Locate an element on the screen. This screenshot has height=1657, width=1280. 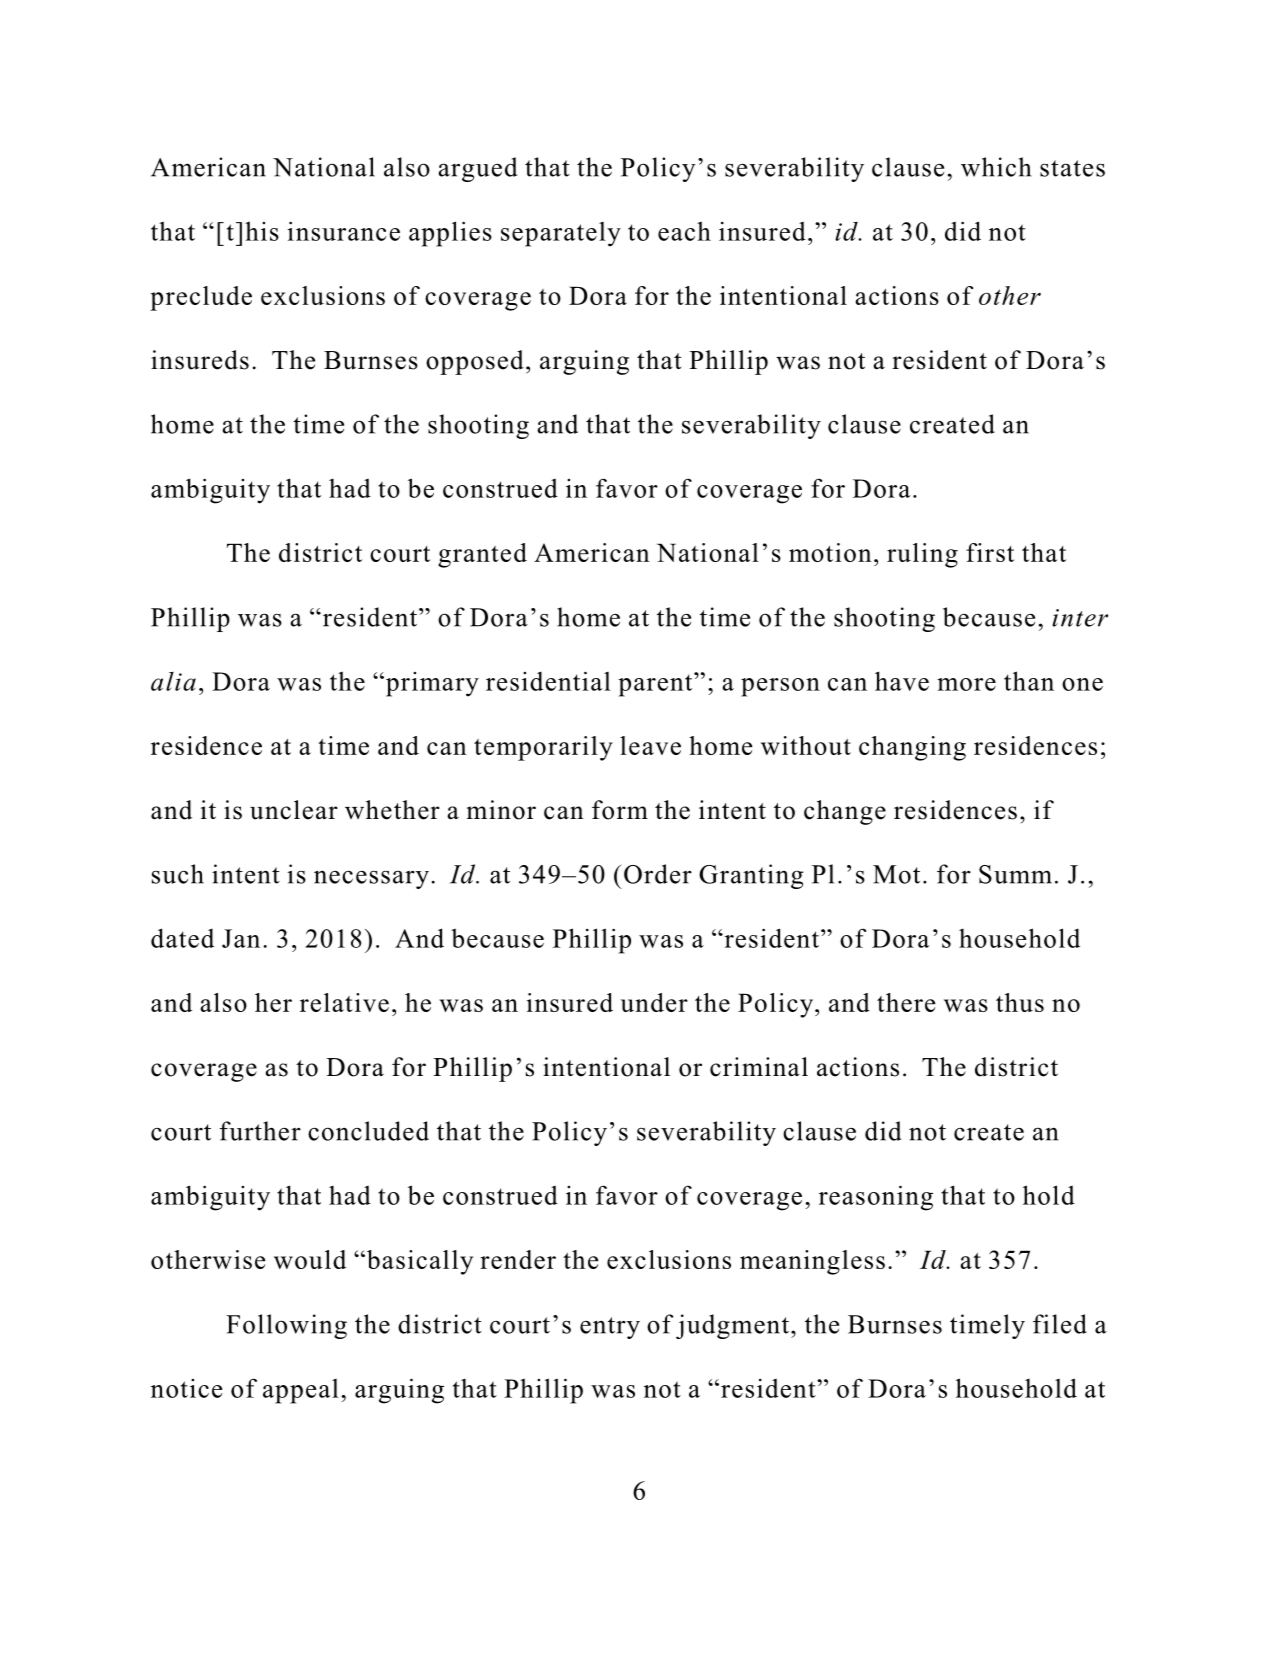
each is located at coordinates (684, 231).
